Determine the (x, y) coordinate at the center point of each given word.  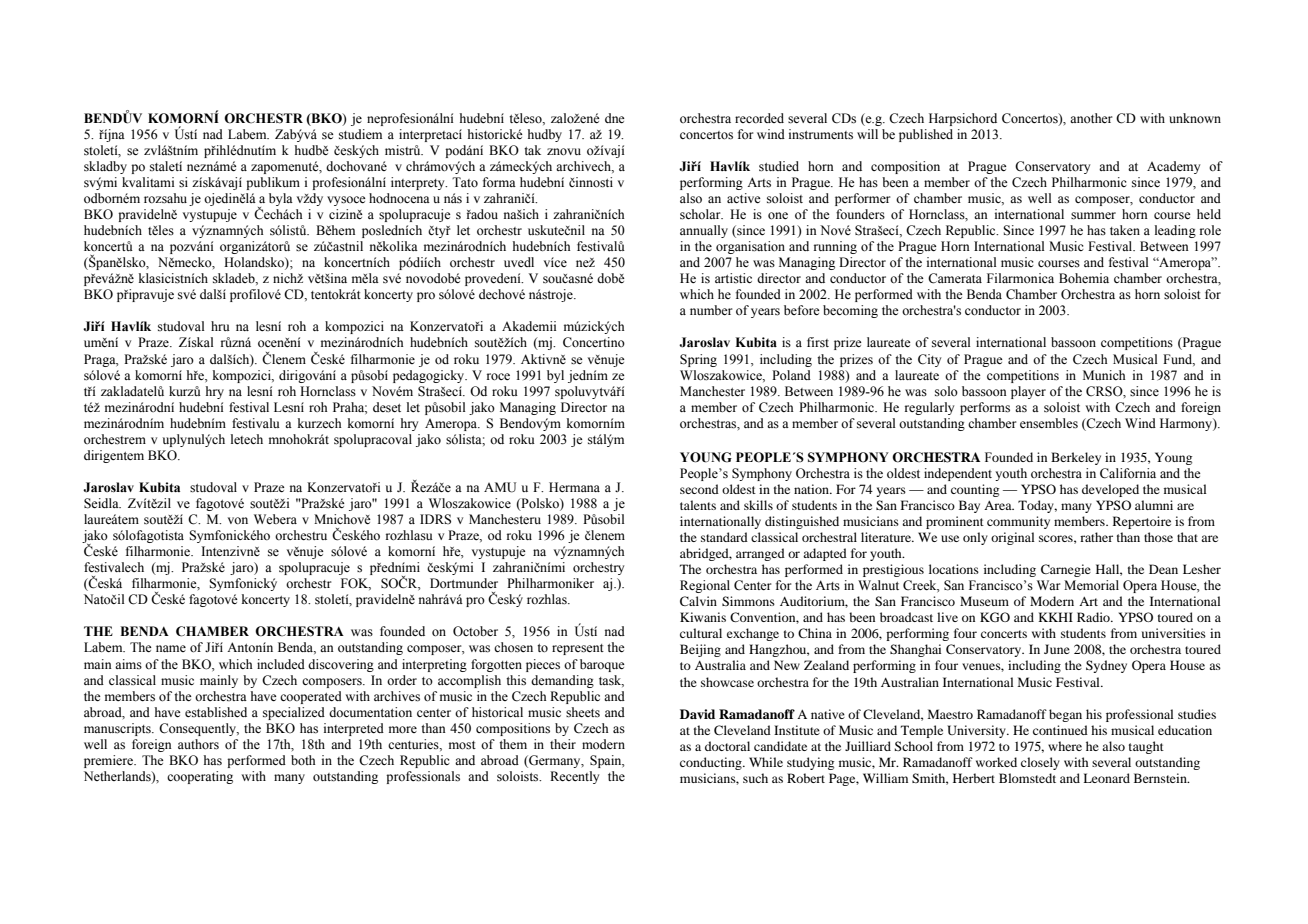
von (238, 520)
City (929, 360)
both (303, 760)
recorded (759, 118)
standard (724, 537)
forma (499, 182)
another (1091, 118)
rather (1096, 537)
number (711, 310)
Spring (698, 360)
